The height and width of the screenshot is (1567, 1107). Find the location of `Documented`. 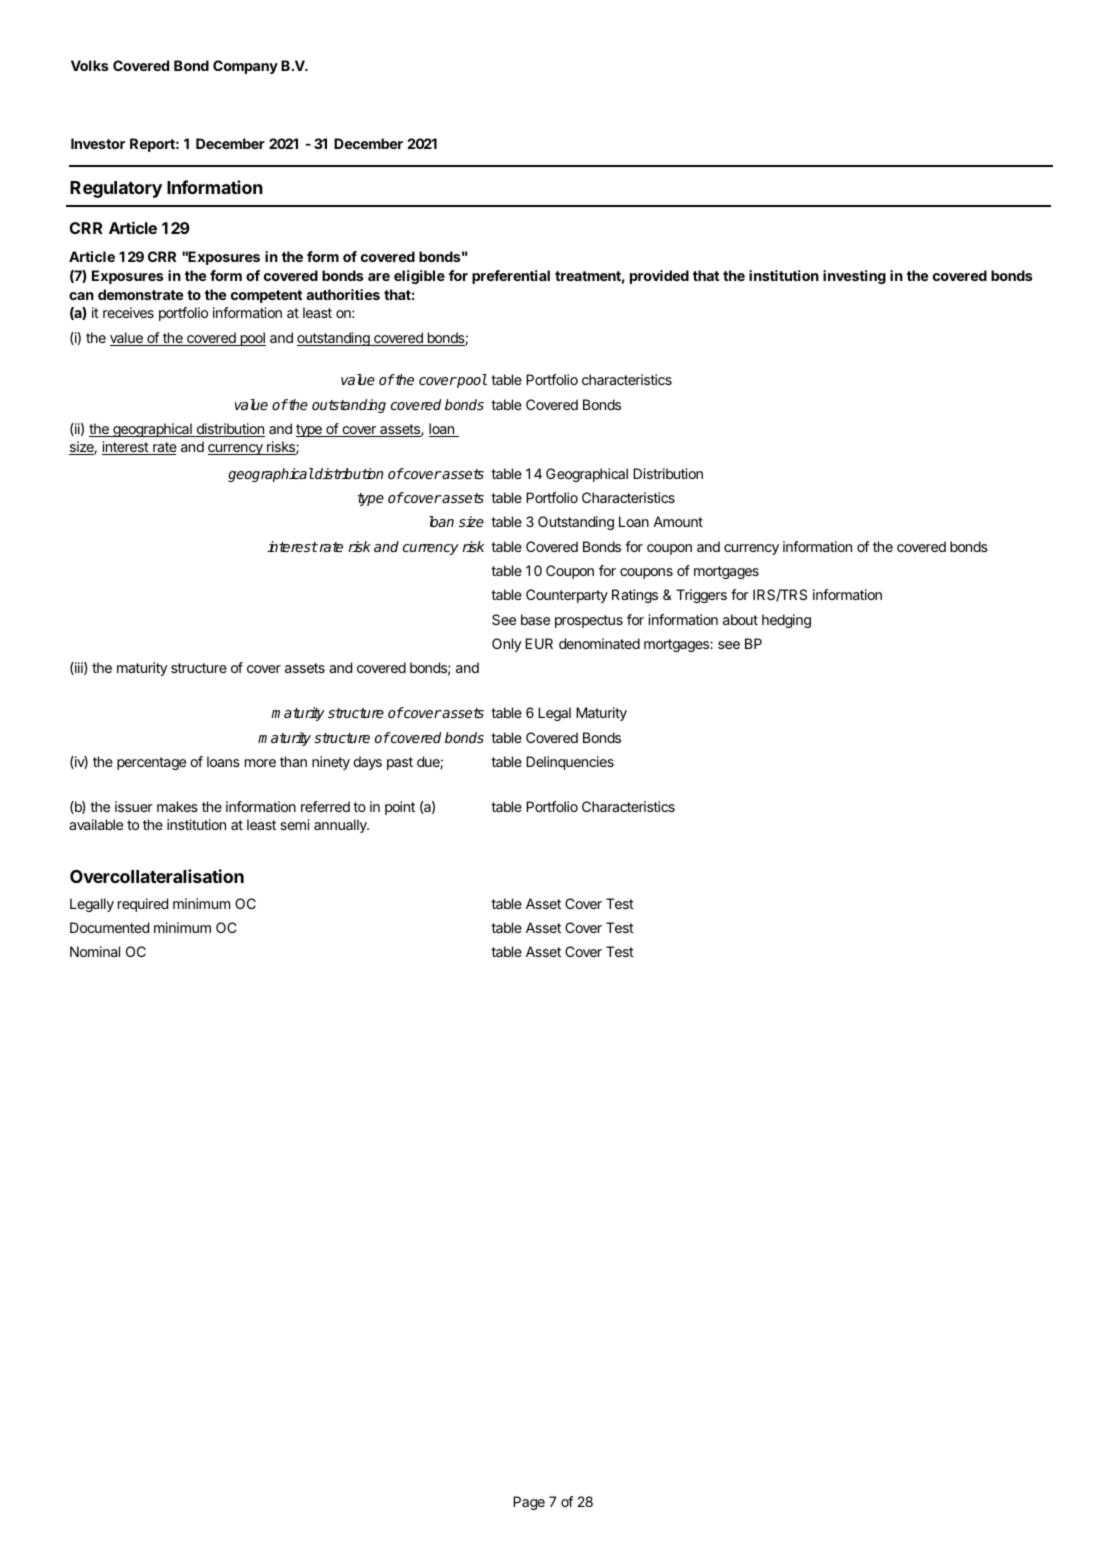

Documented is located at coordinates (109, 927).
